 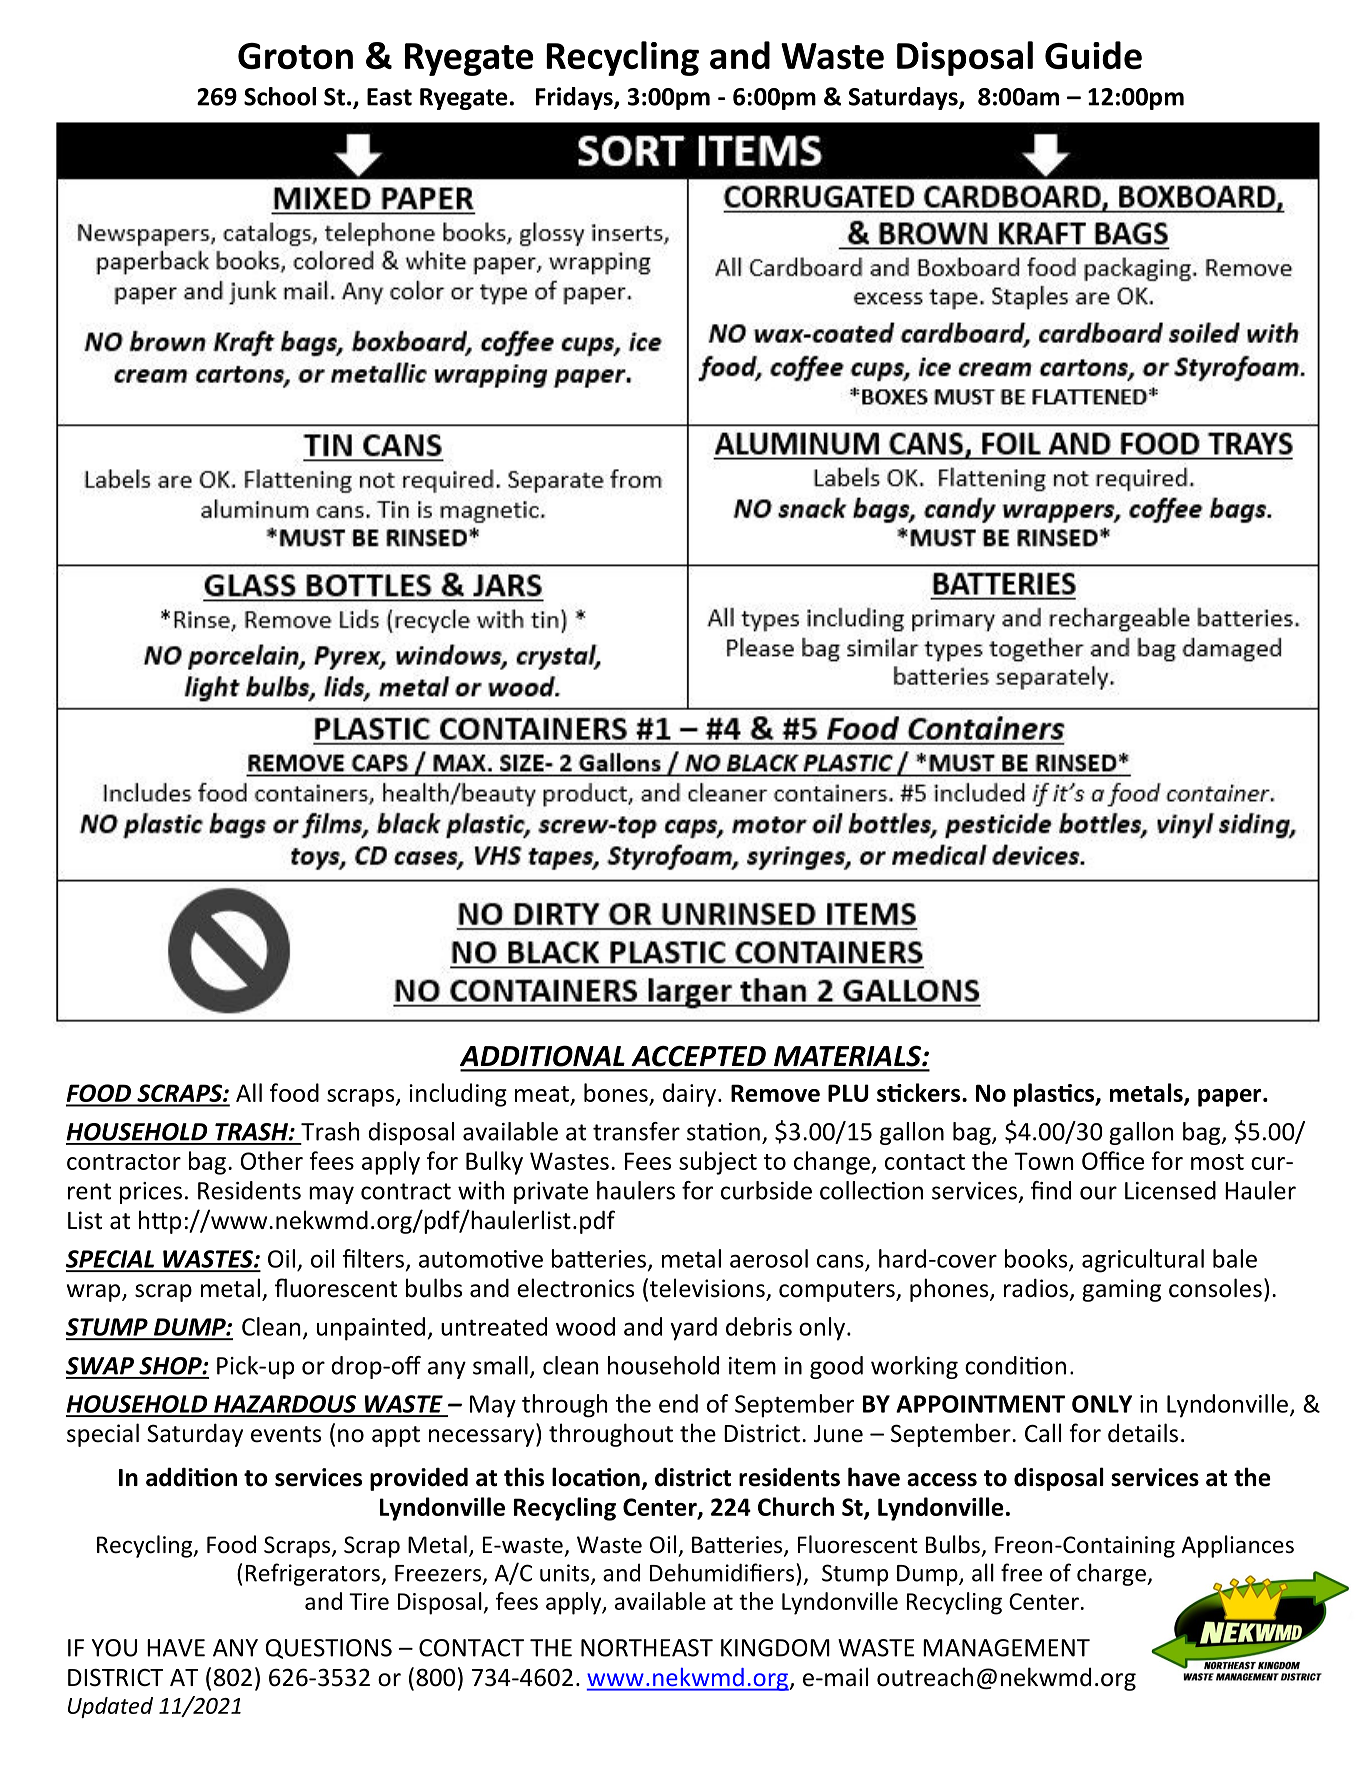 I want to click on Dehumidifiers, so click(x=722, y=1572).
